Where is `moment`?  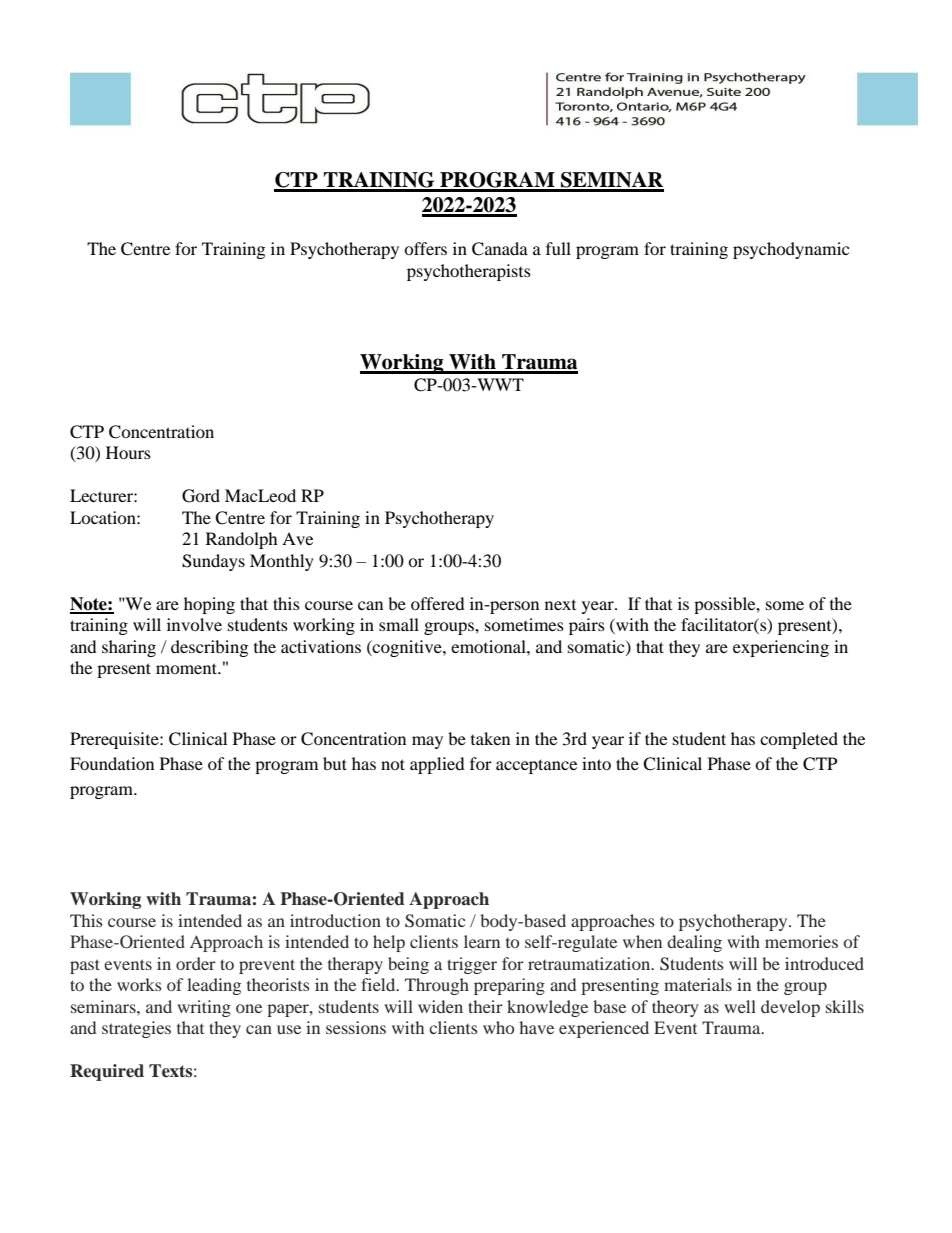
moment is located at coordinates (188, 668).
